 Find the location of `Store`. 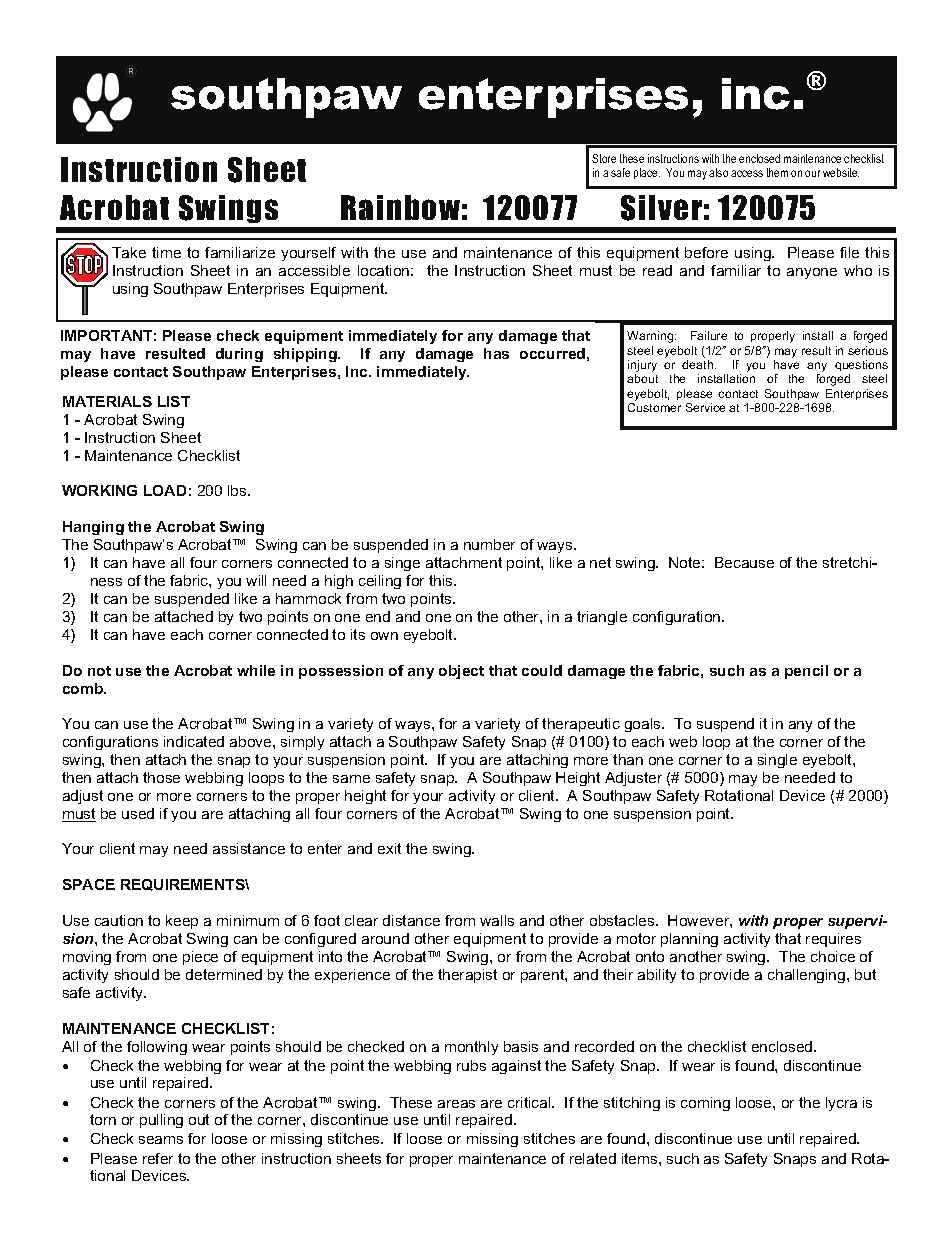

Store is located at coordinates (604, 158).
